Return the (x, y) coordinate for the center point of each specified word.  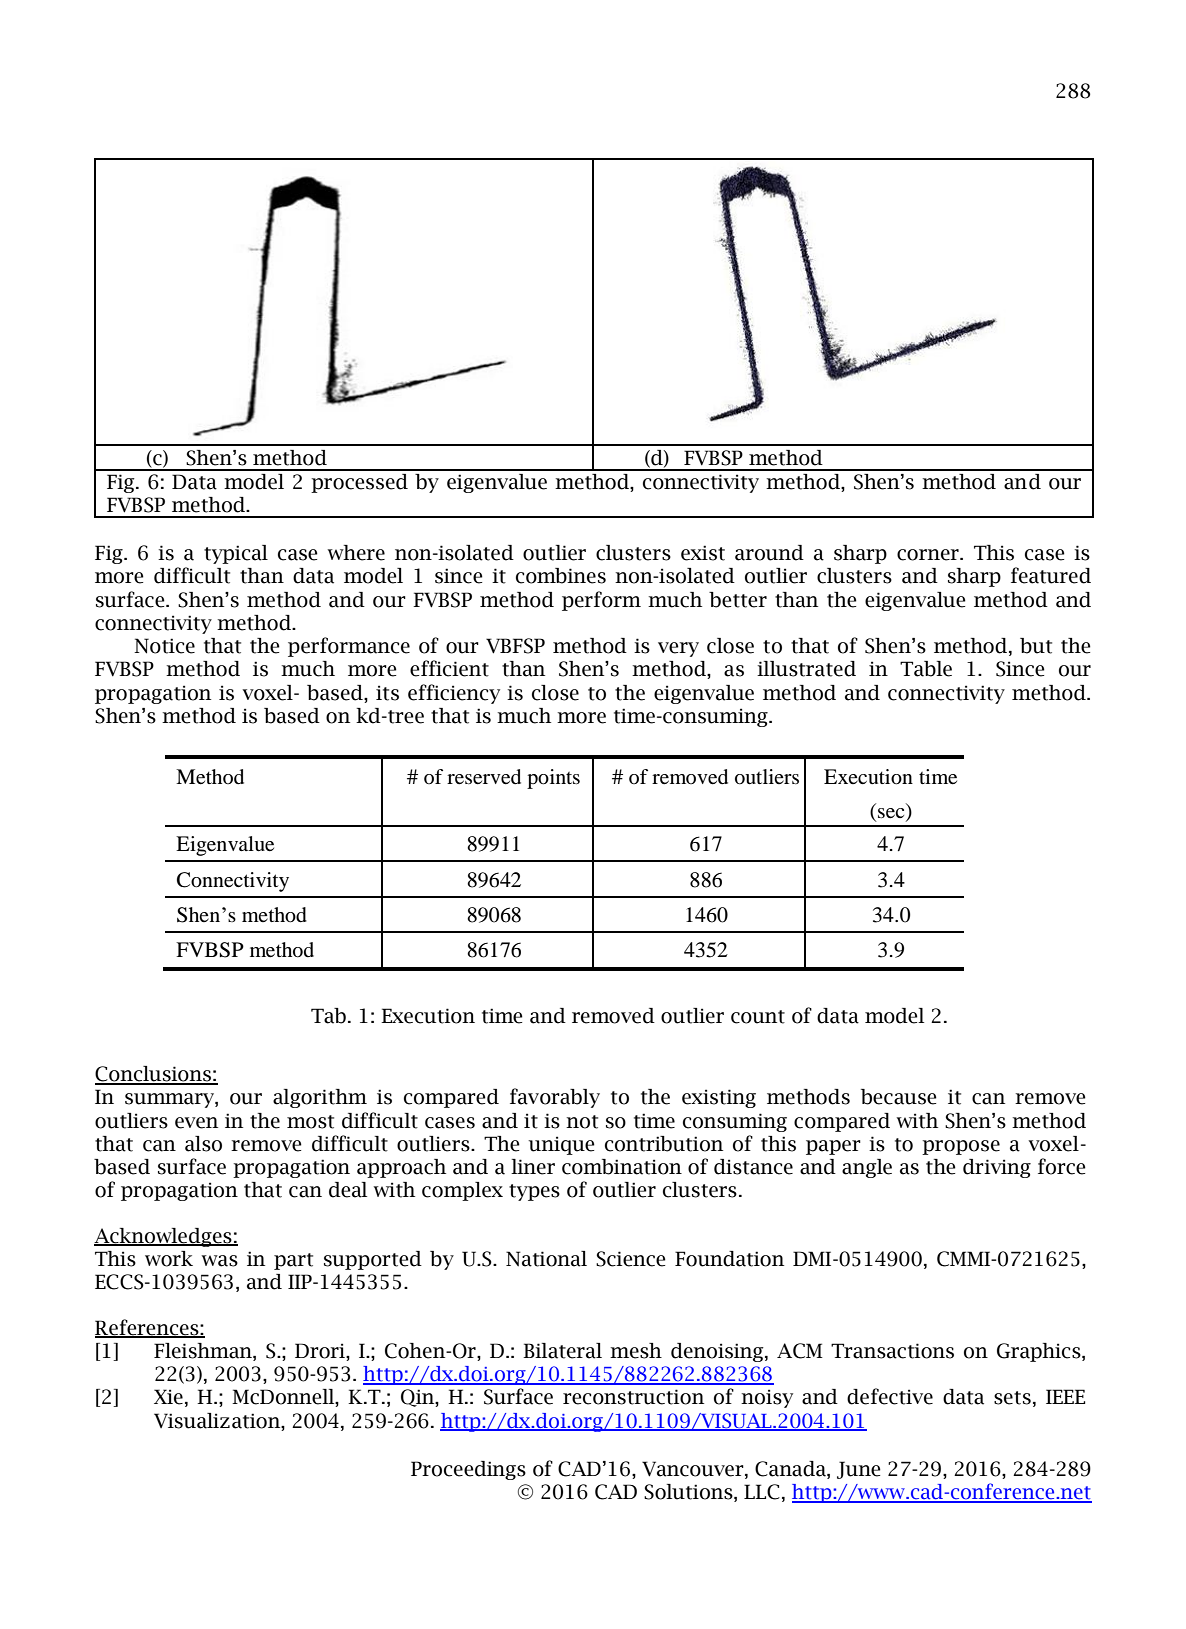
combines (561, 576)
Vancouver (694, 1470)
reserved (484, 777)
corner (929, 555)
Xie (168, 1397)
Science (631, 1259)
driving (997, 1168)
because (899, 1097)
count (758, 1017)
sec (891, 813)
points (553, 779)
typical (236, 554)
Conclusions (154, 1075)
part (293, 1261)
